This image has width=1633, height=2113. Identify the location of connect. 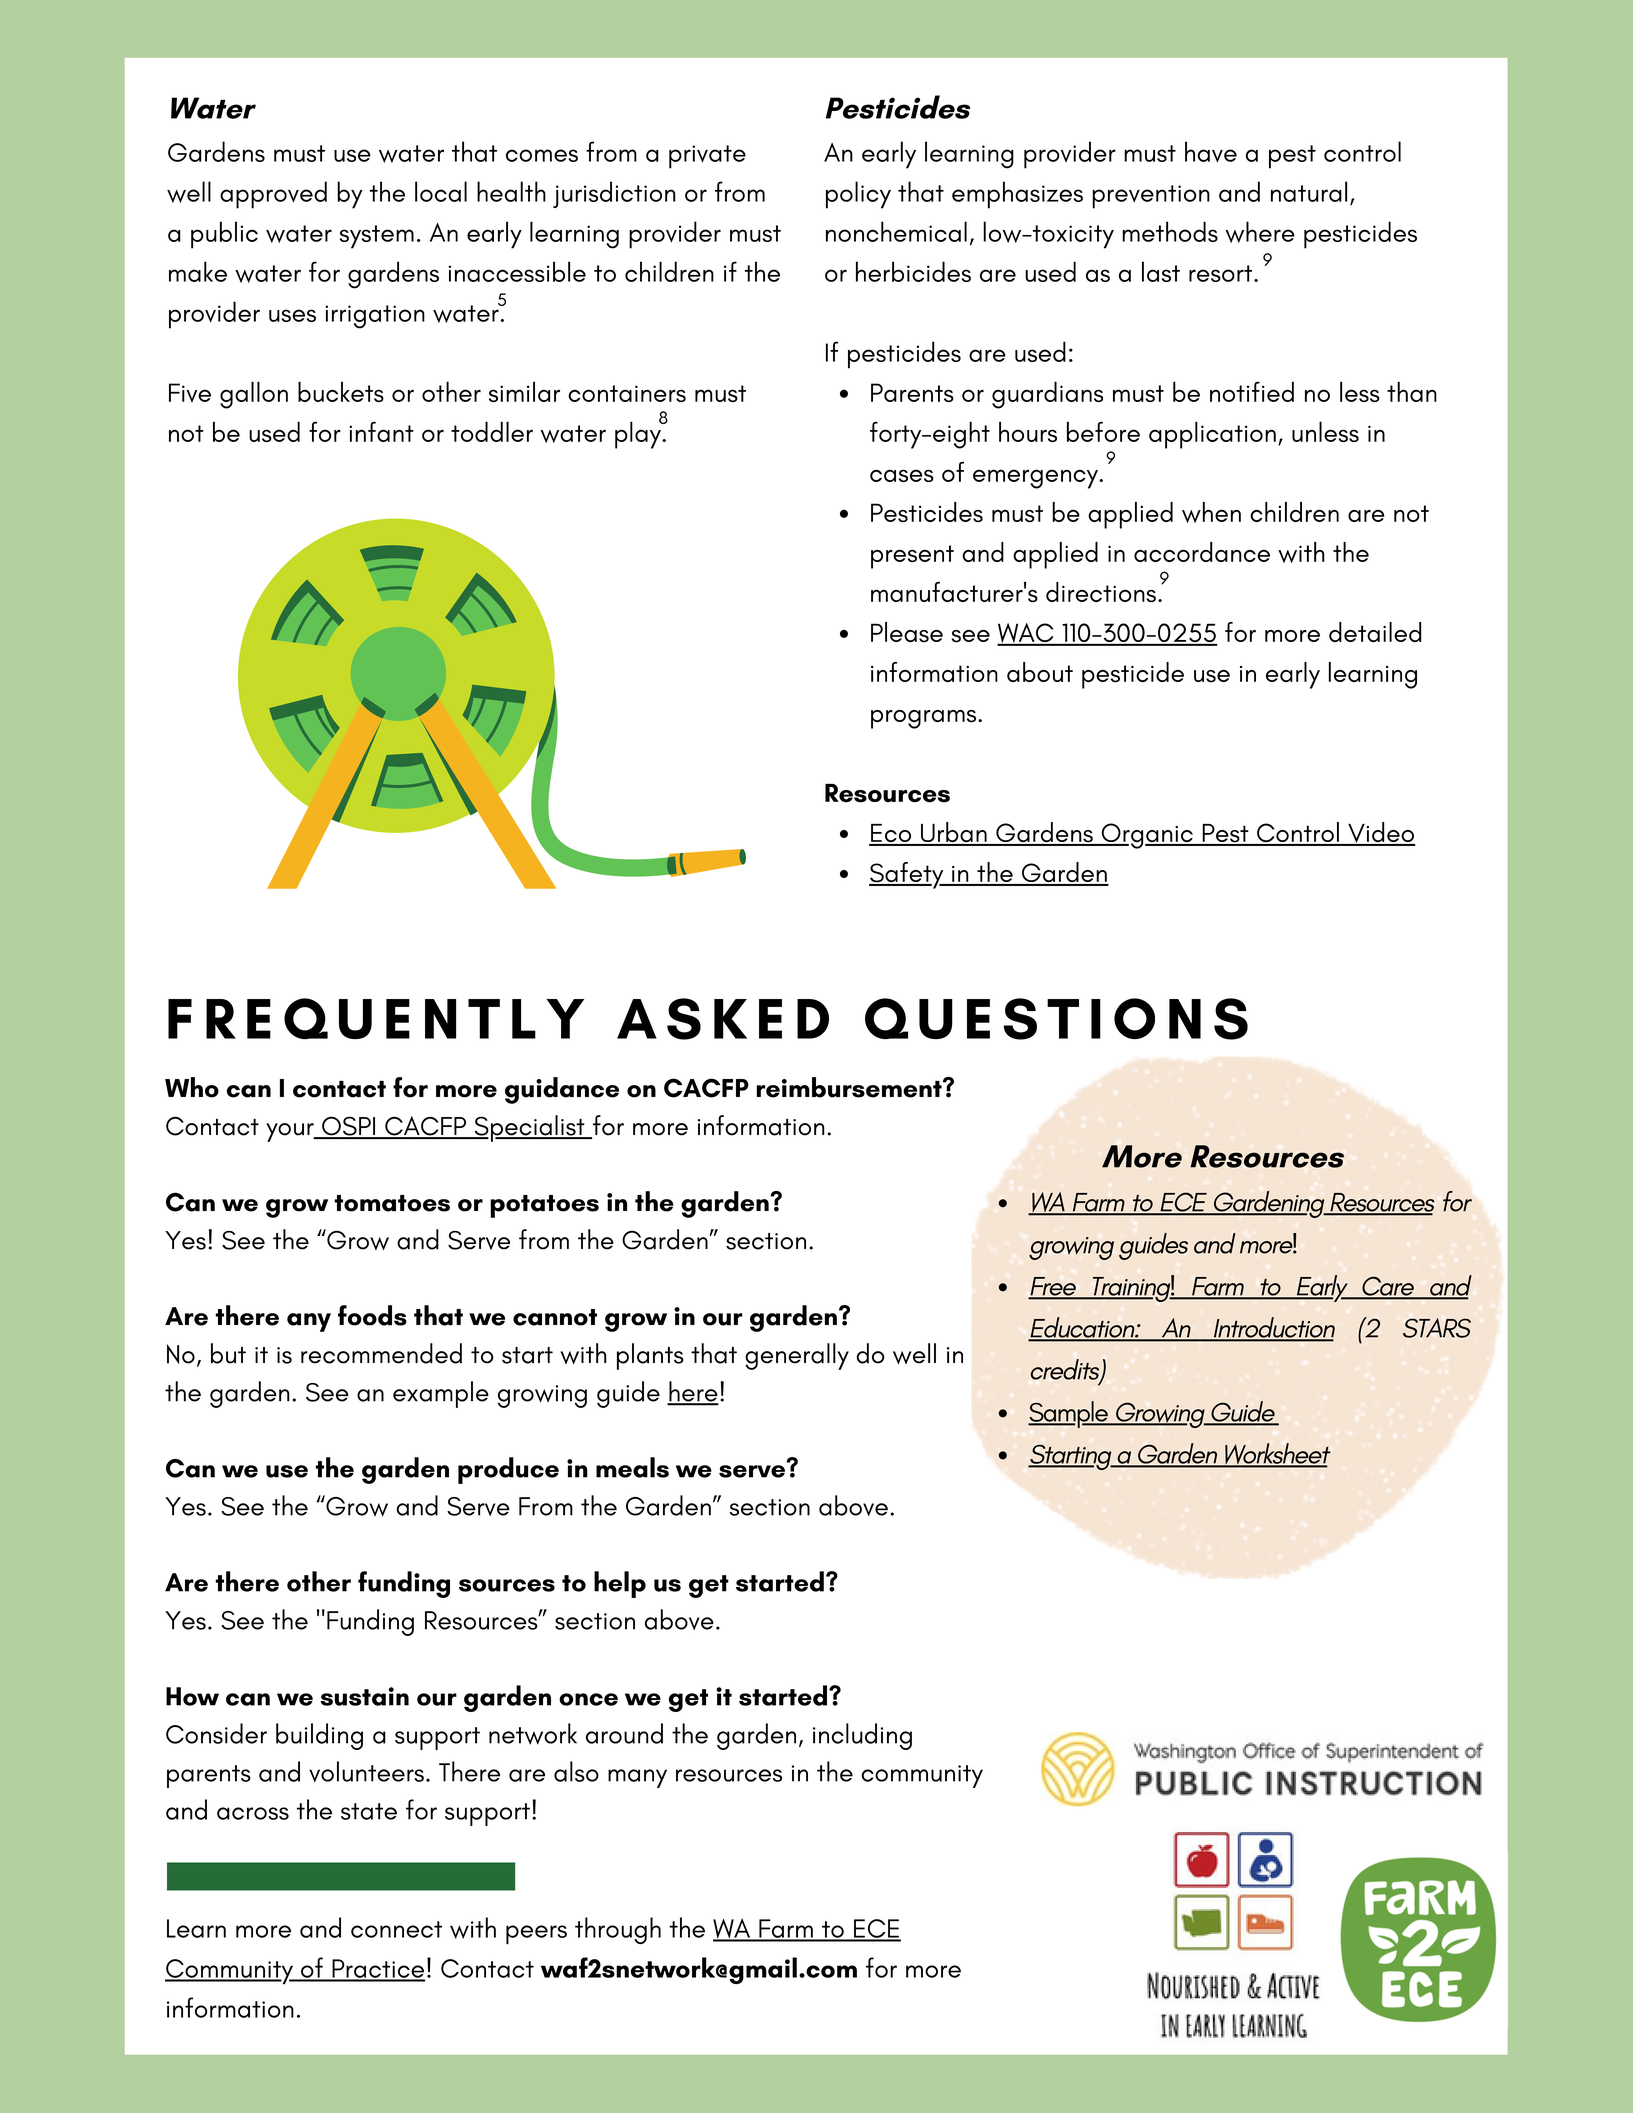
(396, 1929).
